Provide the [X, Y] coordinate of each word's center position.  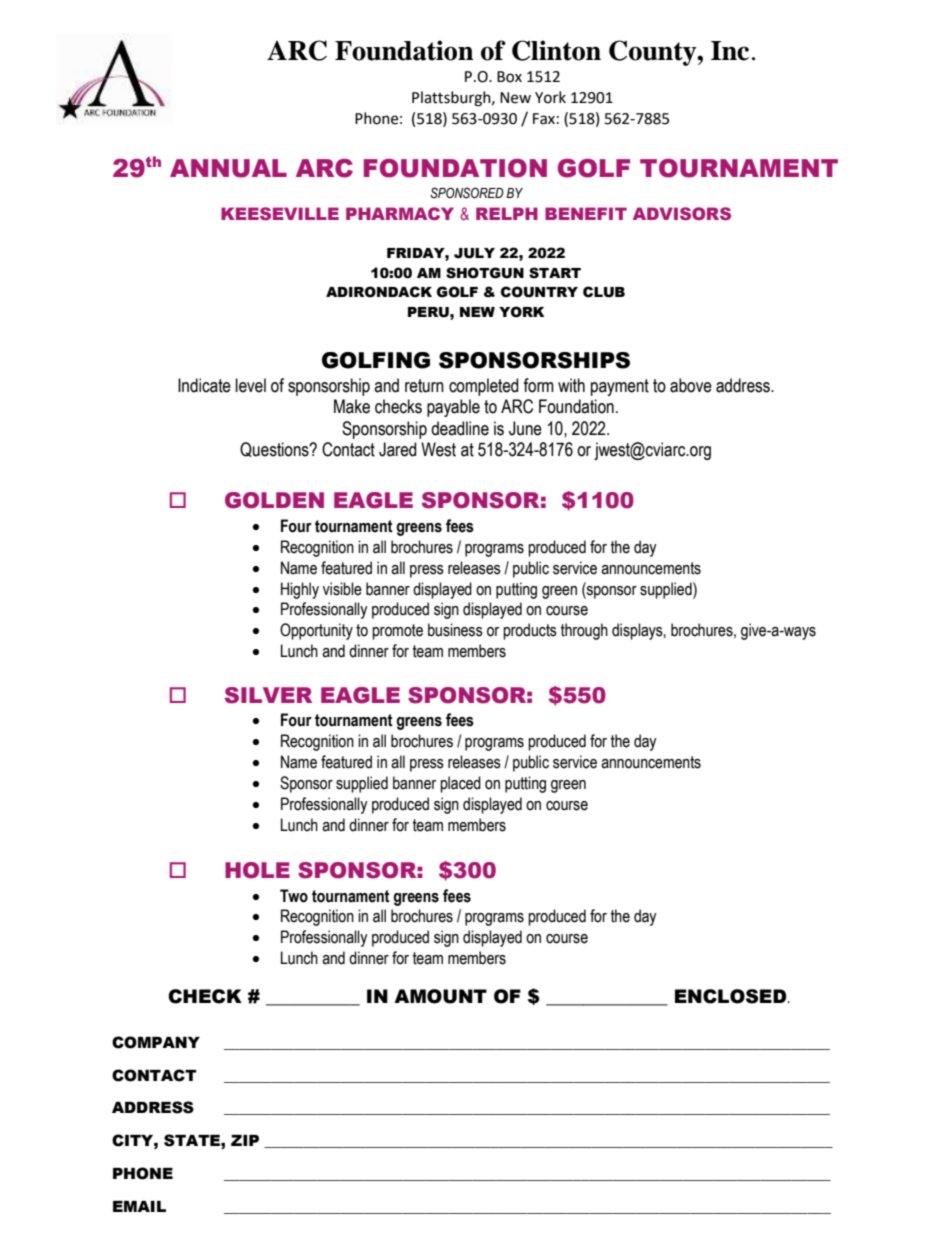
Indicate [204, 385]
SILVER [268, 695]
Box [509, 77]
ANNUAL [228, 168]
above [691, 385]
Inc [730, 51]
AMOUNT [440, 996]
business [455, 630]
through [584, 631]
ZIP [245, 1140]
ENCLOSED [732, 996]
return [424, 386]
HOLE [257, 870]
